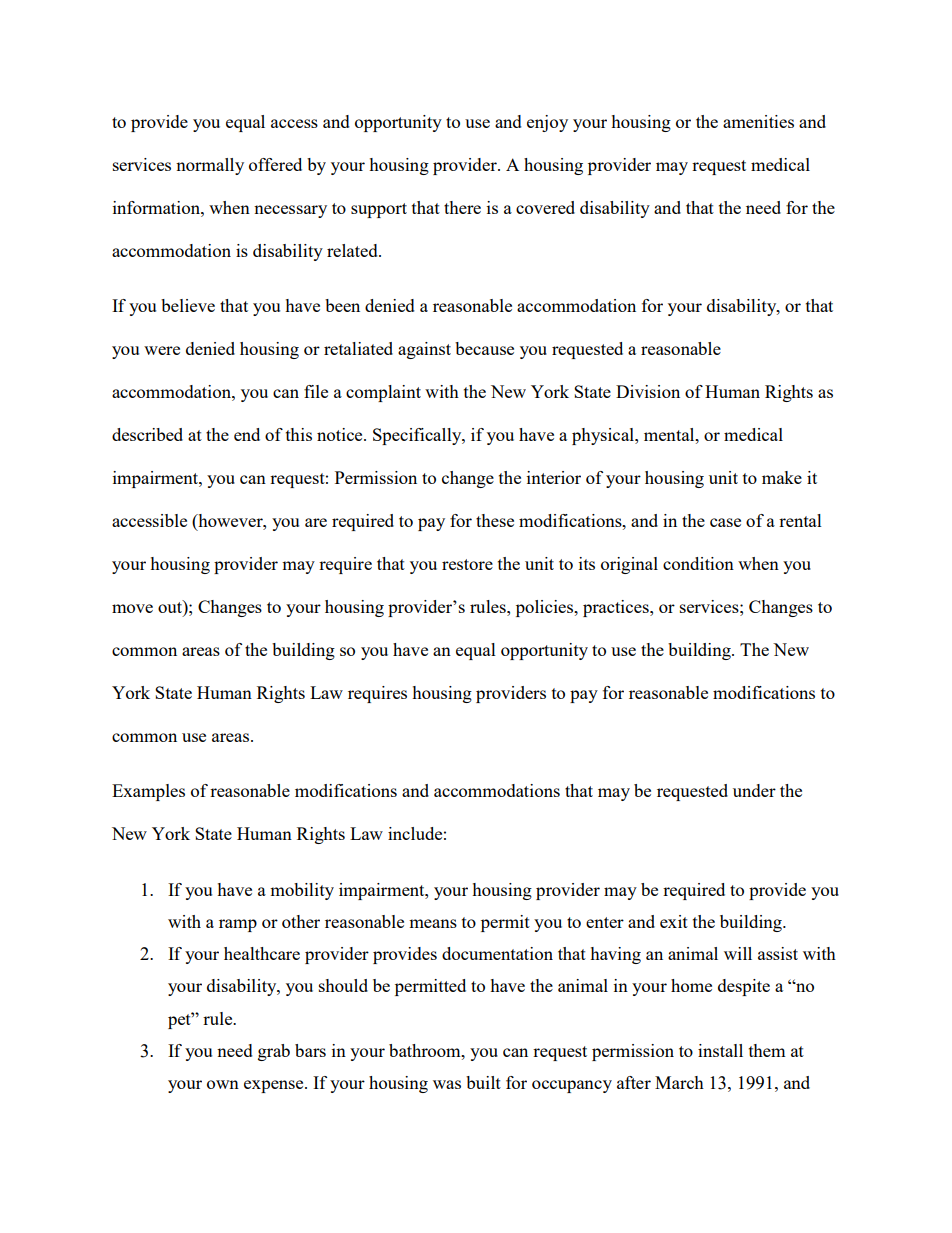 This screenshot has height=1233, width=952. Describe the element at coordinates (210, 166) in the screenshot. I see `normally` at that location.
